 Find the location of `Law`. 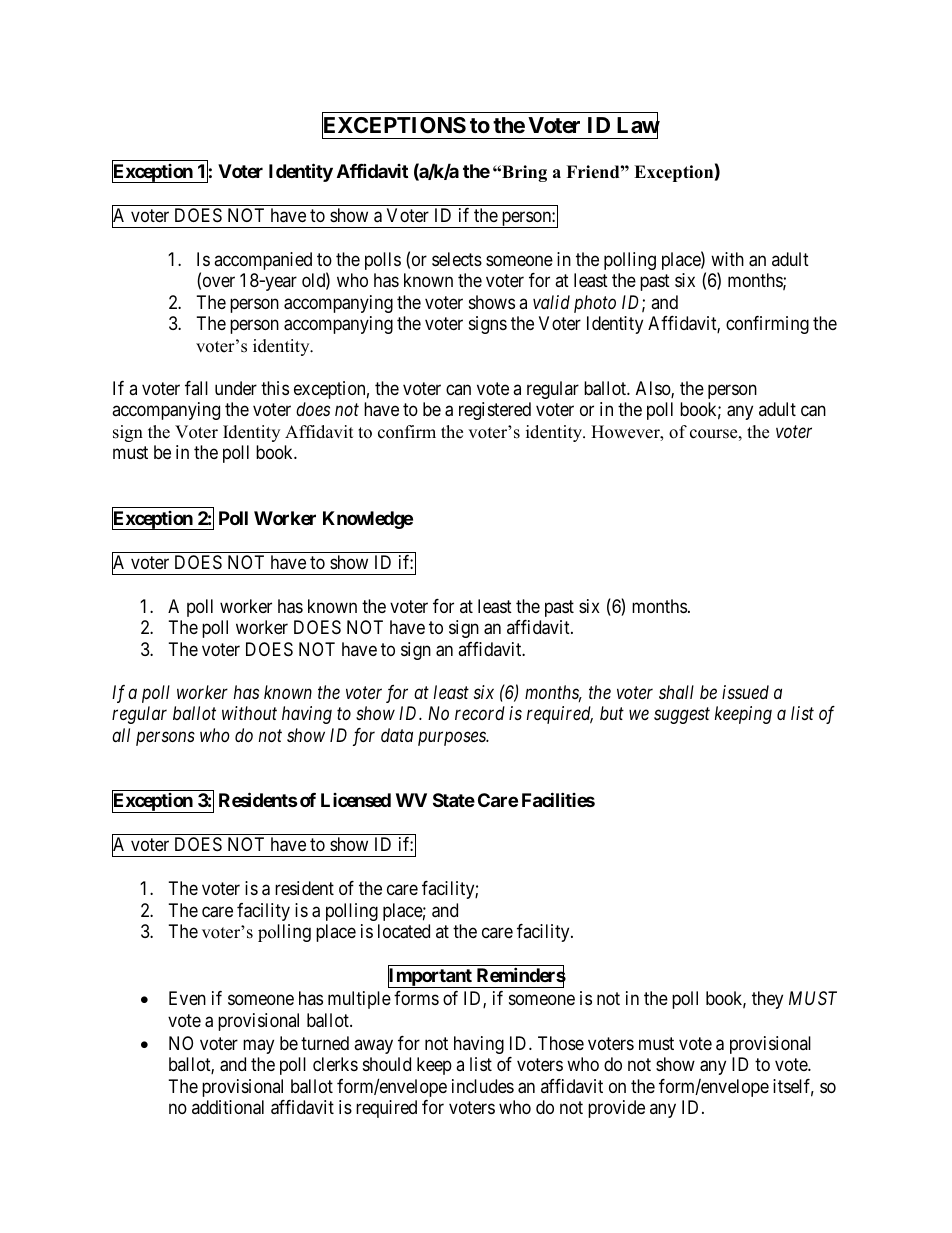

Law is located at coordinates (638, 126).
